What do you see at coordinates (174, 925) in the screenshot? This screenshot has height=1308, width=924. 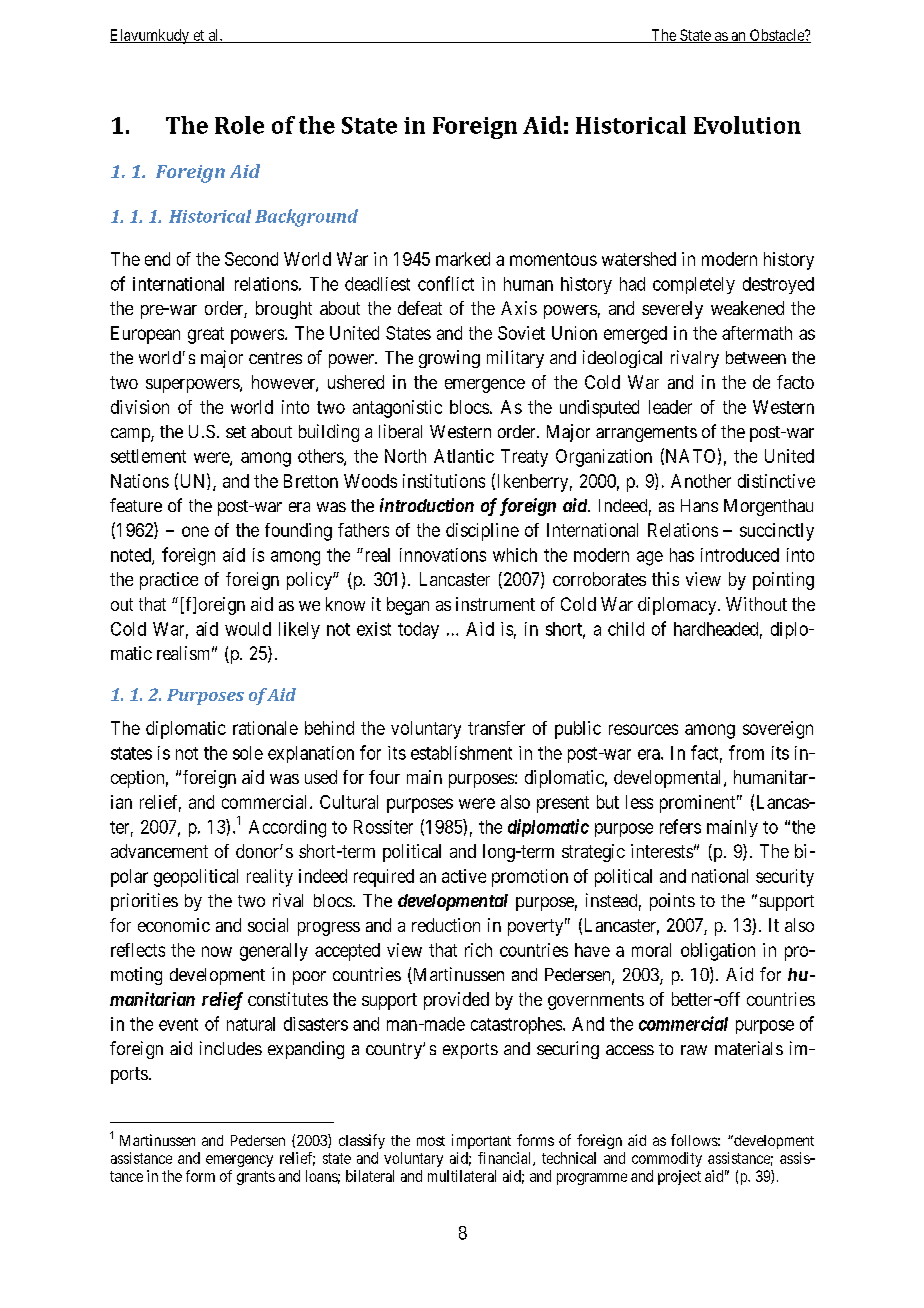 I see `economic` at bounding box center [174, 925].
